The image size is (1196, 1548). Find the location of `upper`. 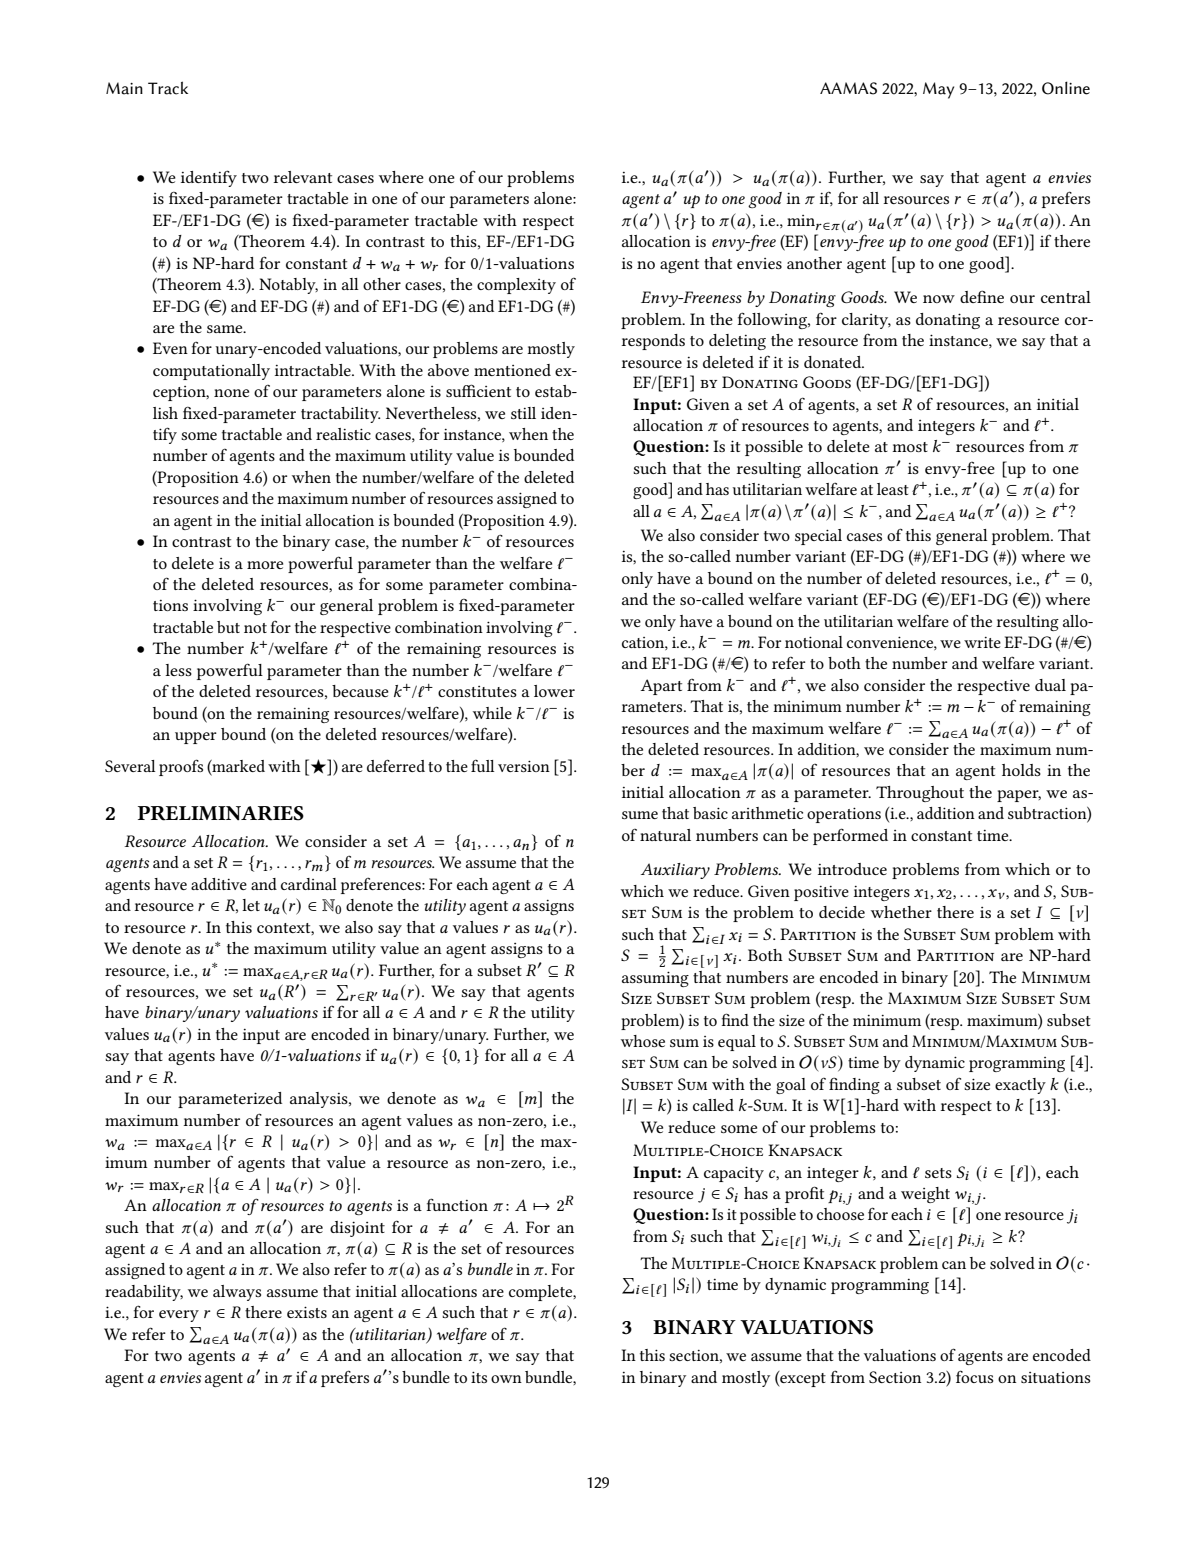

upper is located at coordinates (196, 738).
